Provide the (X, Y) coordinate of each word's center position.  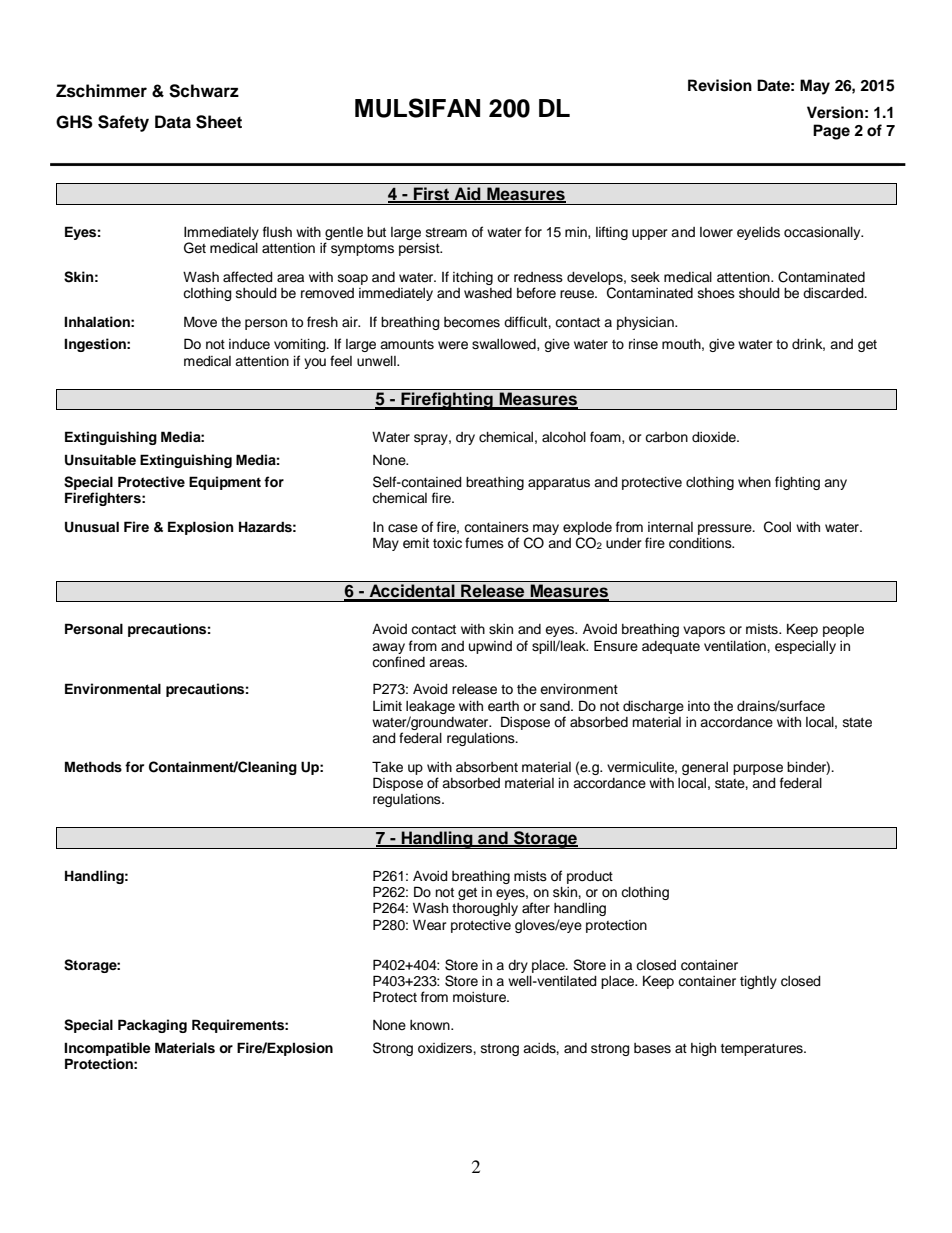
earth (503, 706)
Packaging (152, 1026)
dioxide (715, 437)
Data (173, 122)
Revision (720, 85)
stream (446, 233)
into (699, 706)
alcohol (564, 437)
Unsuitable (100, 460)
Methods (93, 767)
